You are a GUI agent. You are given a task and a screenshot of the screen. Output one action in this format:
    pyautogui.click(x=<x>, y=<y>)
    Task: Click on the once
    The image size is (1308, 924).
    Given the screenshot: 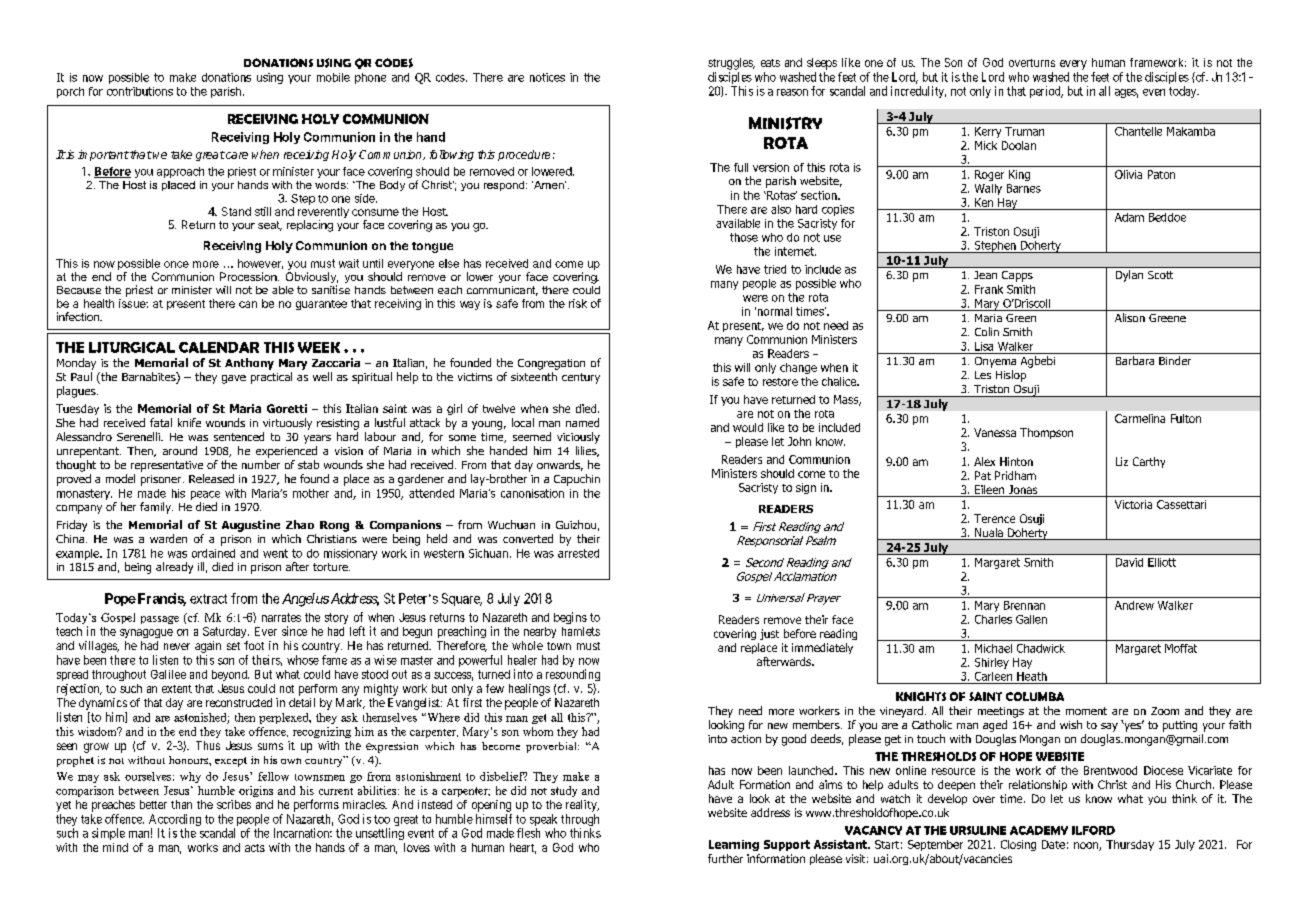 What is the action you would take?
    pyautogui.click(x=176, y=264)
